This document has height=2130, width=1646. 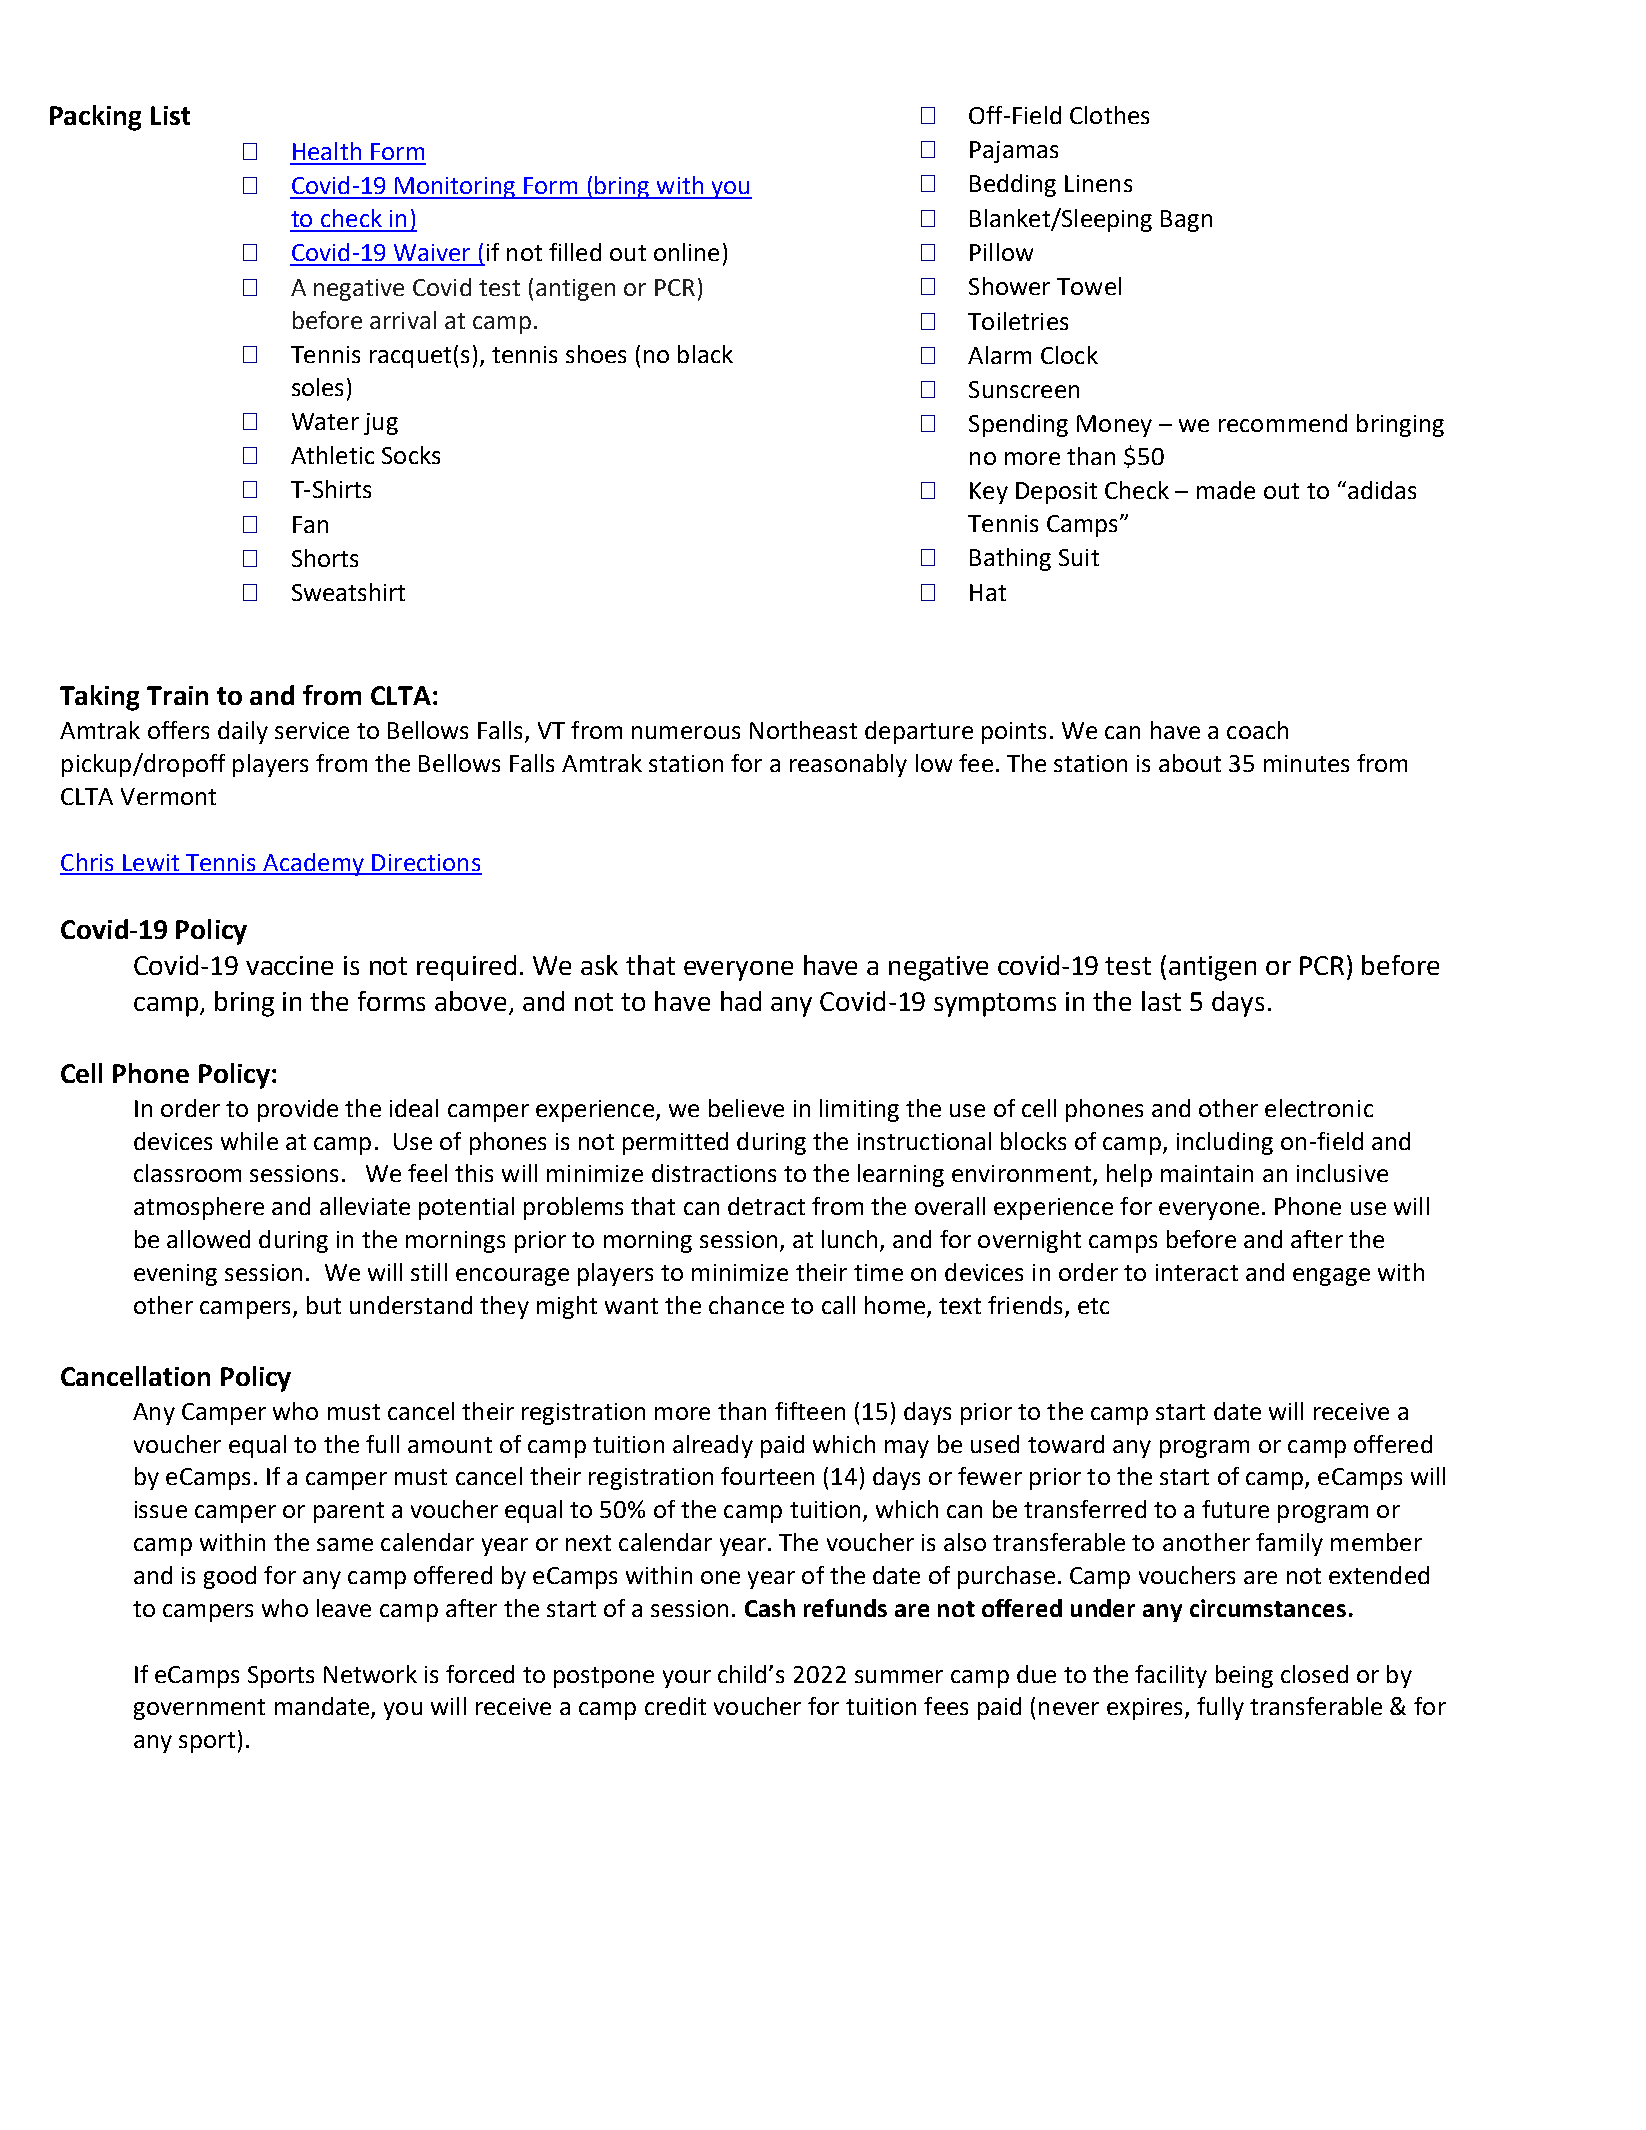 I want to click on chance, so click(x=746, y=1305).
